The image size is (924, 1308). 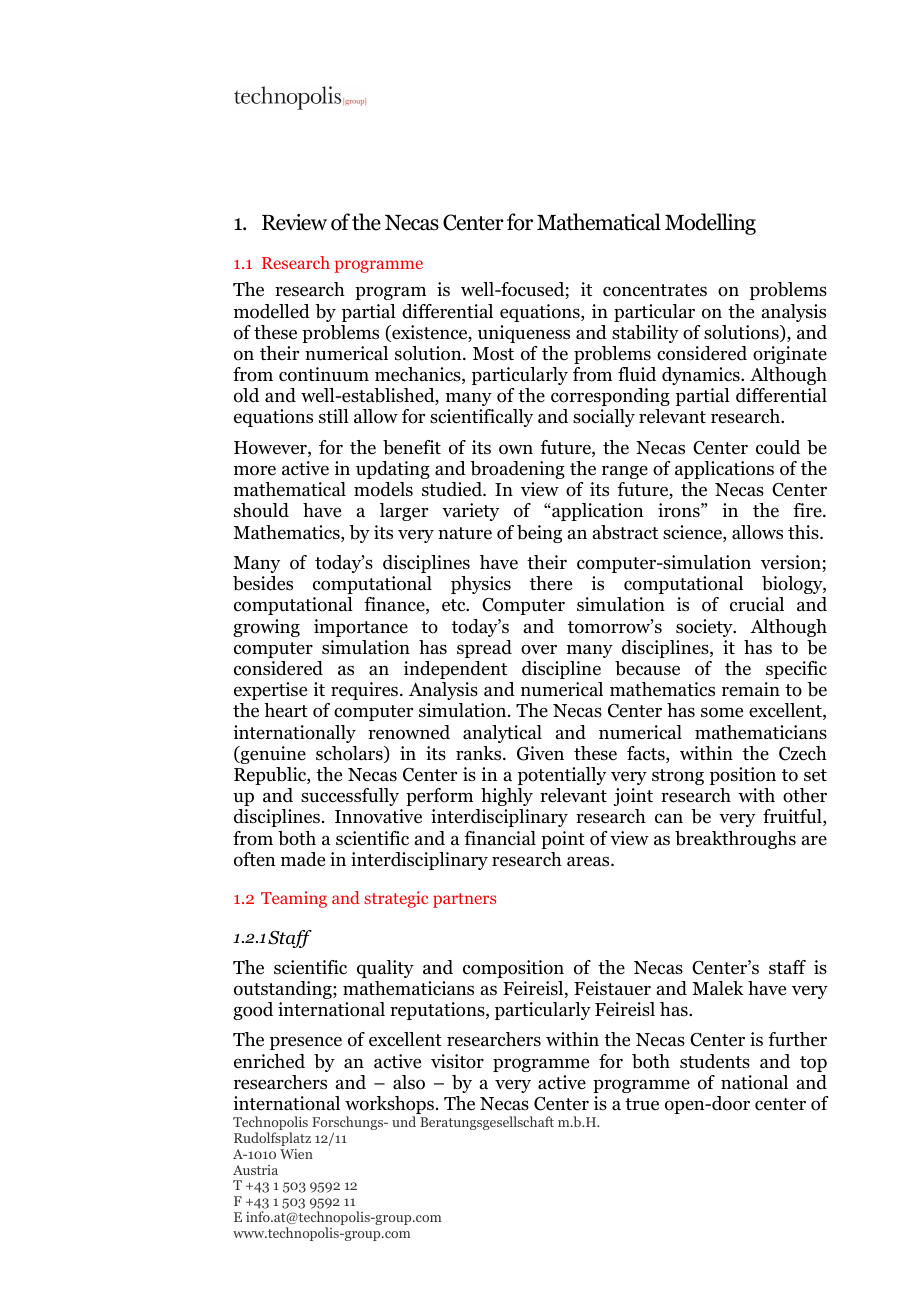 What do you see at coordinates (710, 224) in the screenshot?
I see `Modelling` at bounding box center [710, 224].
